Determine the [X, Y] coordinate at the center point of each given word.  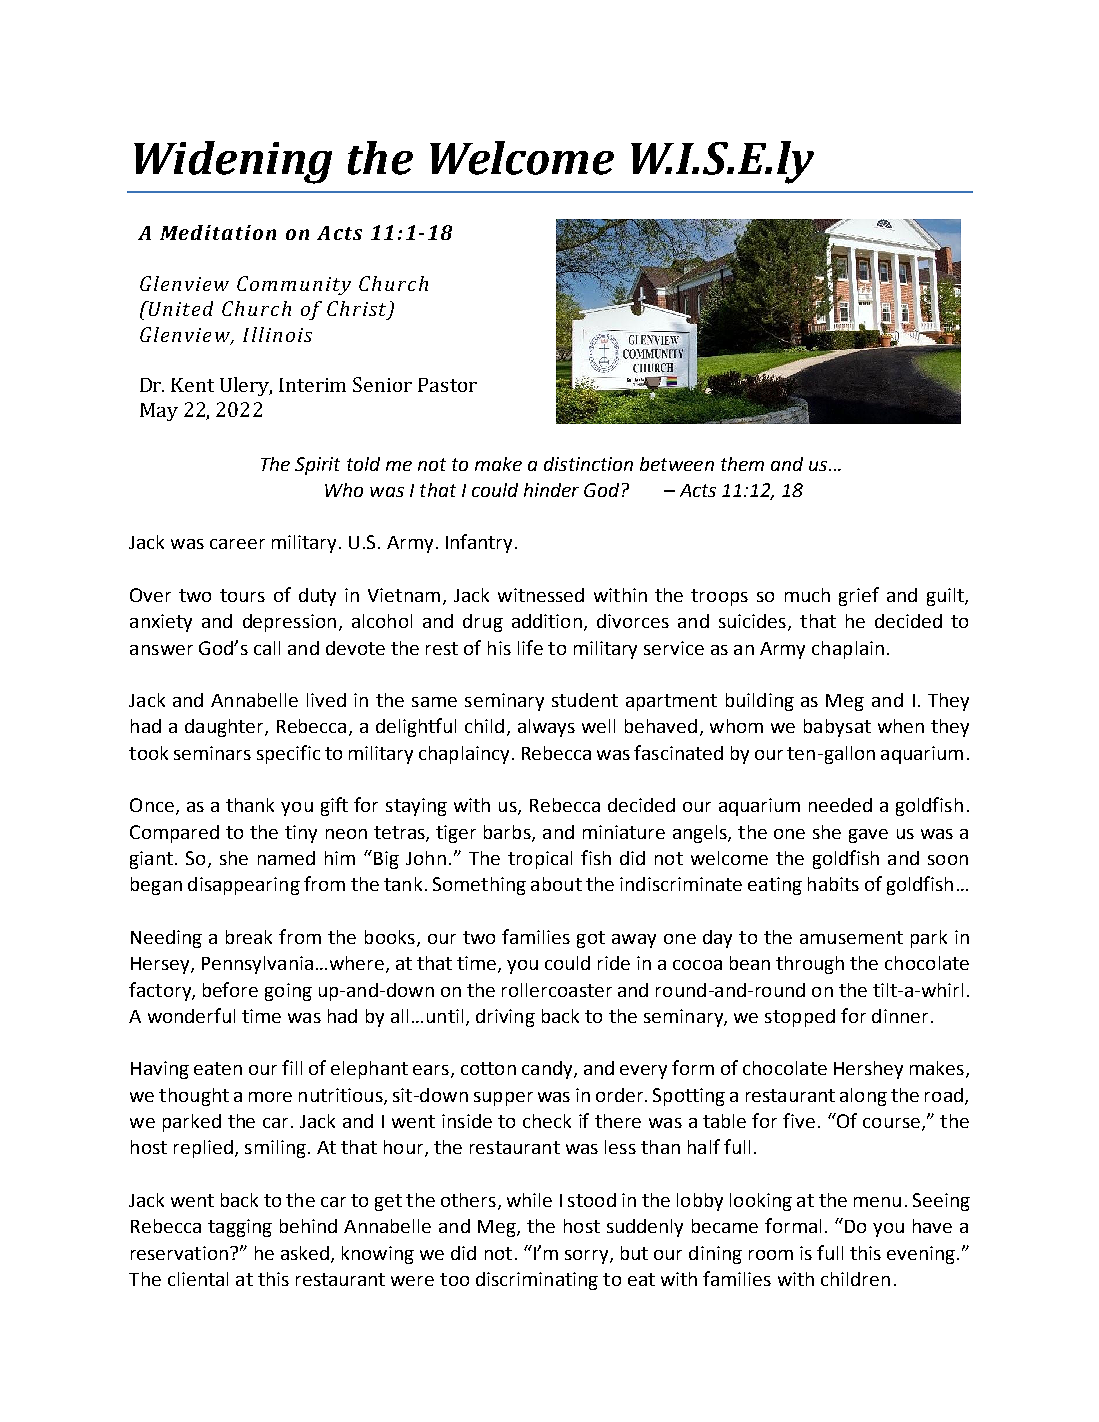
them [742, 464]
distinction [588, 464]
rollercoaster [557, 990]
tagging [240, 1228]
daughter [225, 728]
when [901, 726]
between [677, 464]
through [810, 965]
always [546, 728]
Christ [358, 310]
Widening [233, 162]
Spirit [317, 466]
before [230, 989]
